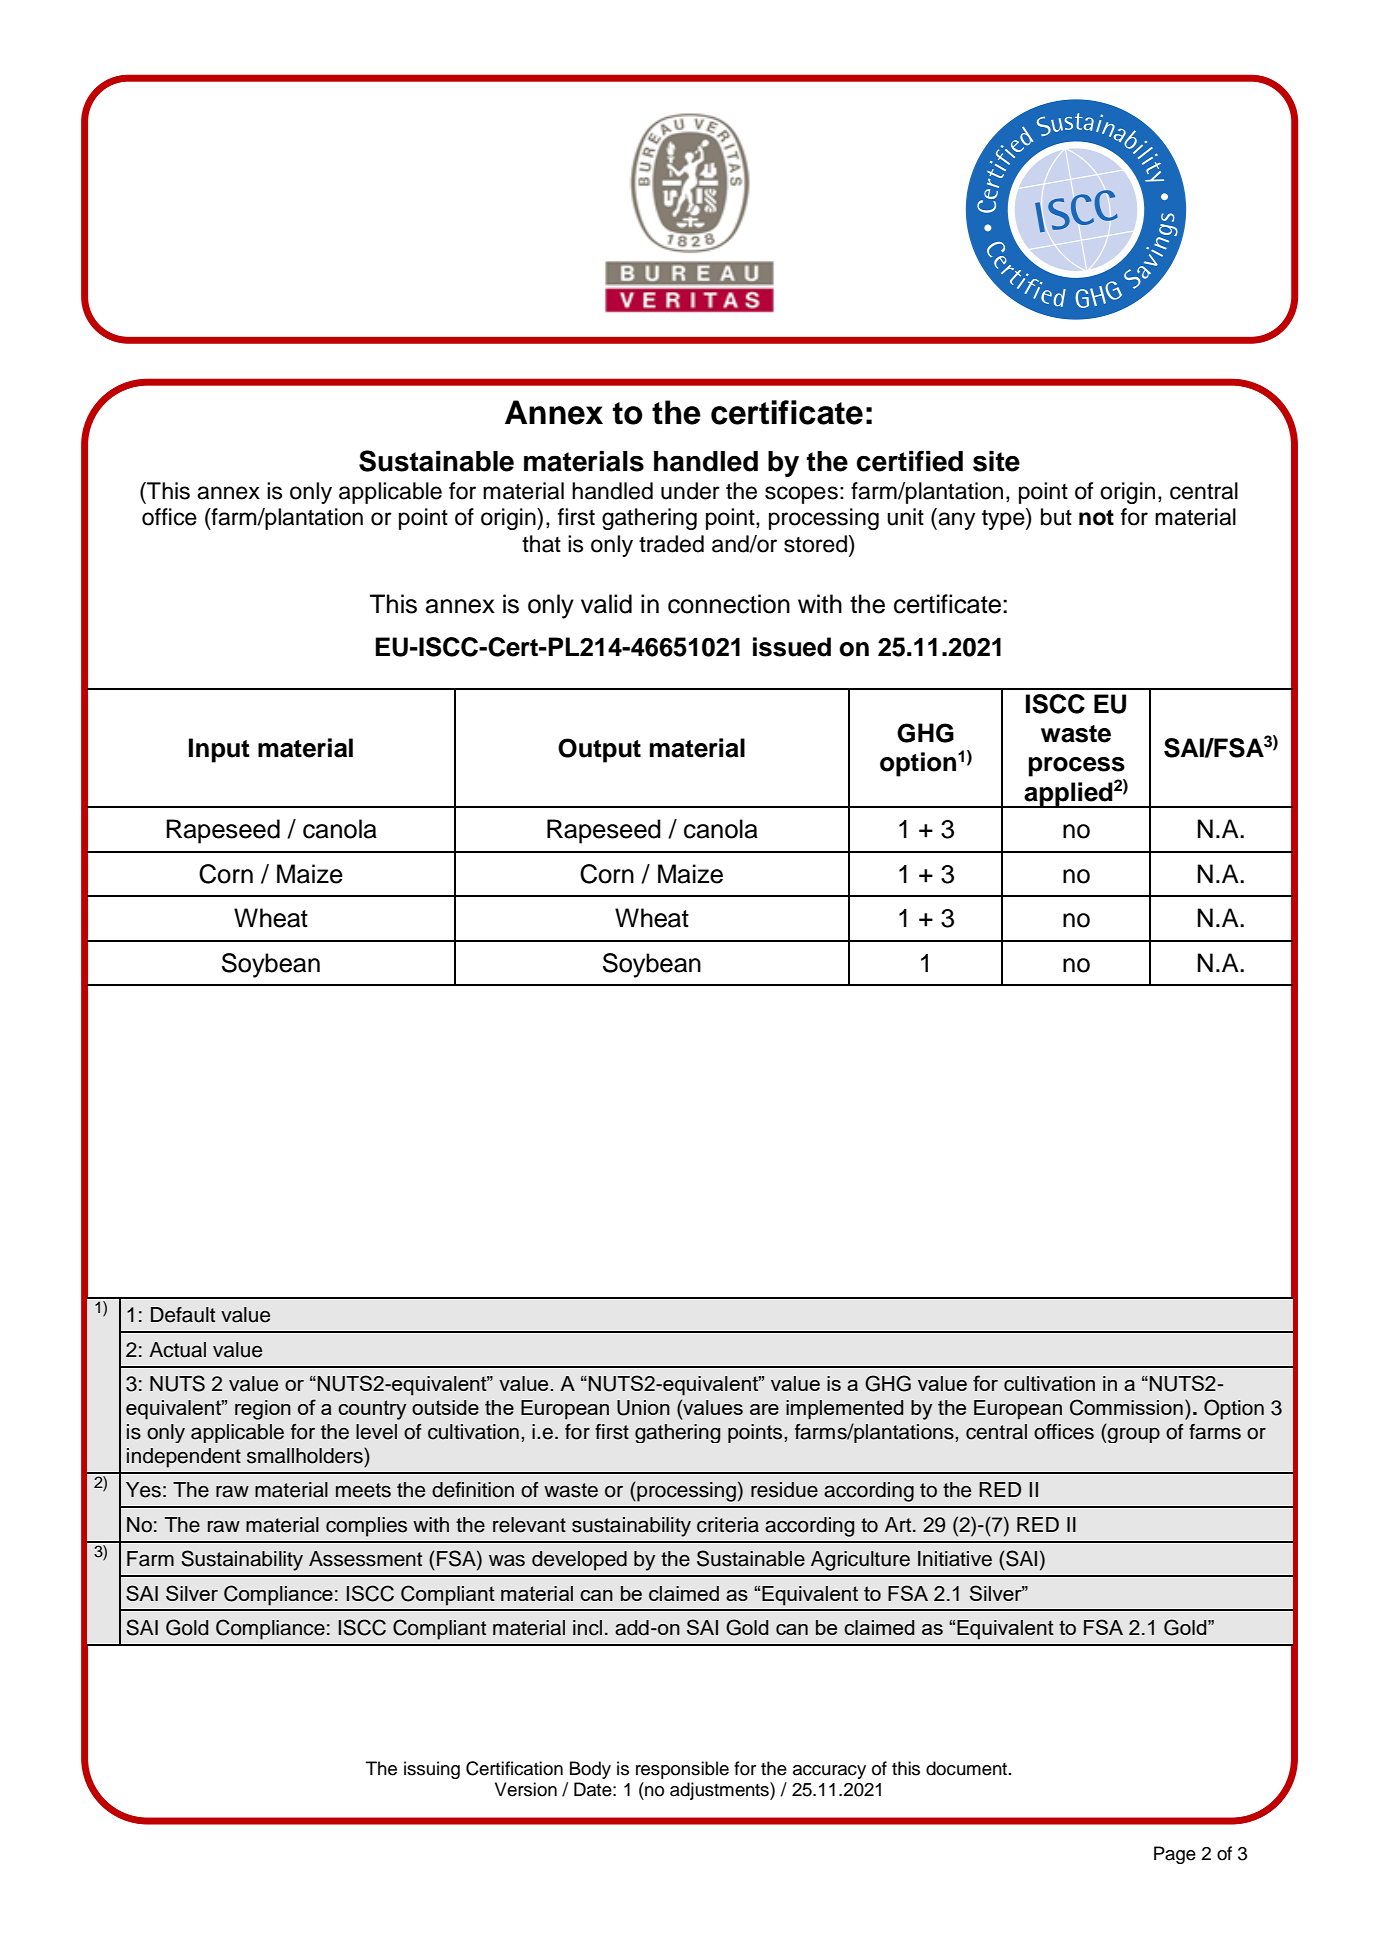 Image resolution: width=1379 pixels, height=1951 pixels. I want to click on under, so click(690, 491).
